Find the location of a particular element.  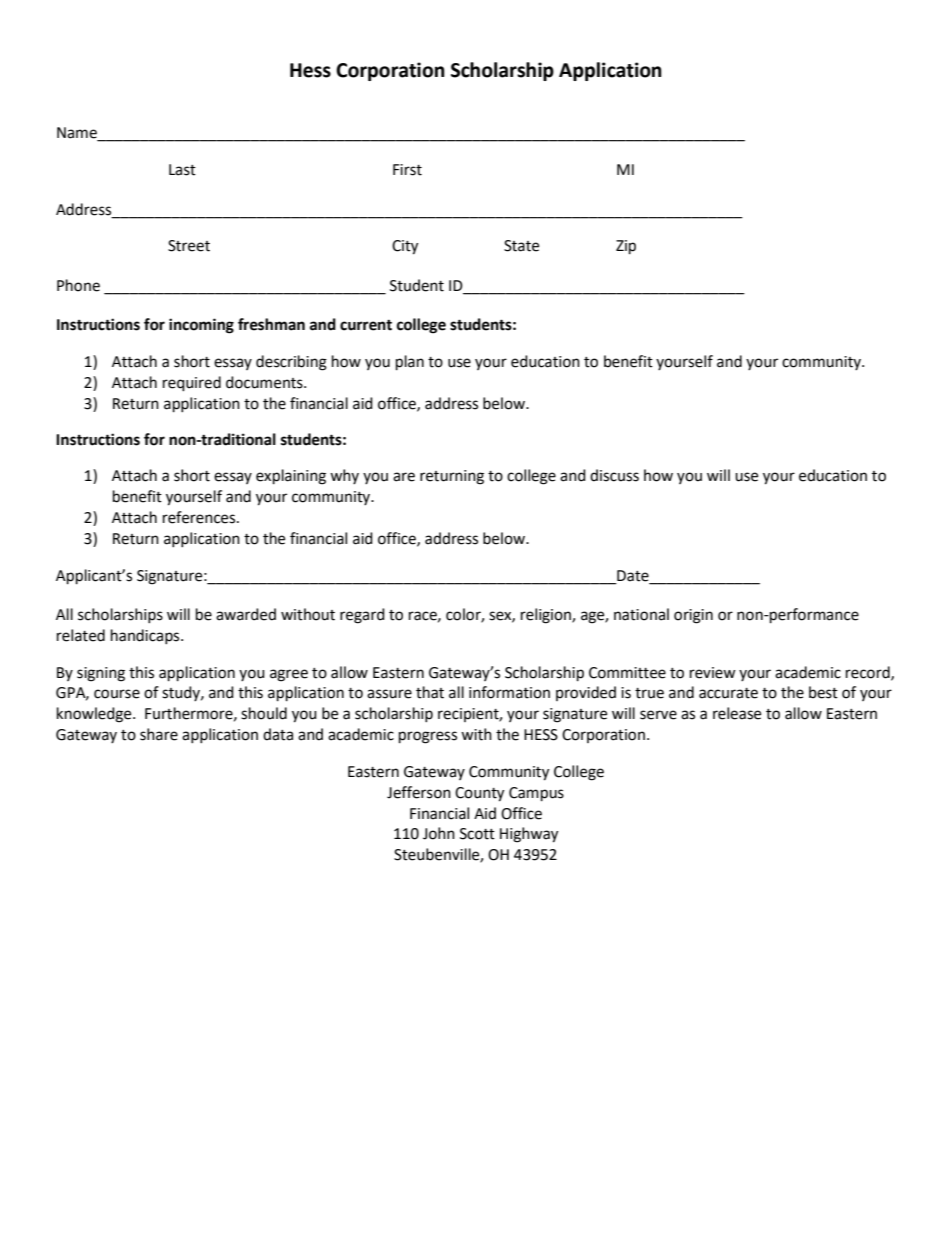

First is located at coordinates (407, 170).
